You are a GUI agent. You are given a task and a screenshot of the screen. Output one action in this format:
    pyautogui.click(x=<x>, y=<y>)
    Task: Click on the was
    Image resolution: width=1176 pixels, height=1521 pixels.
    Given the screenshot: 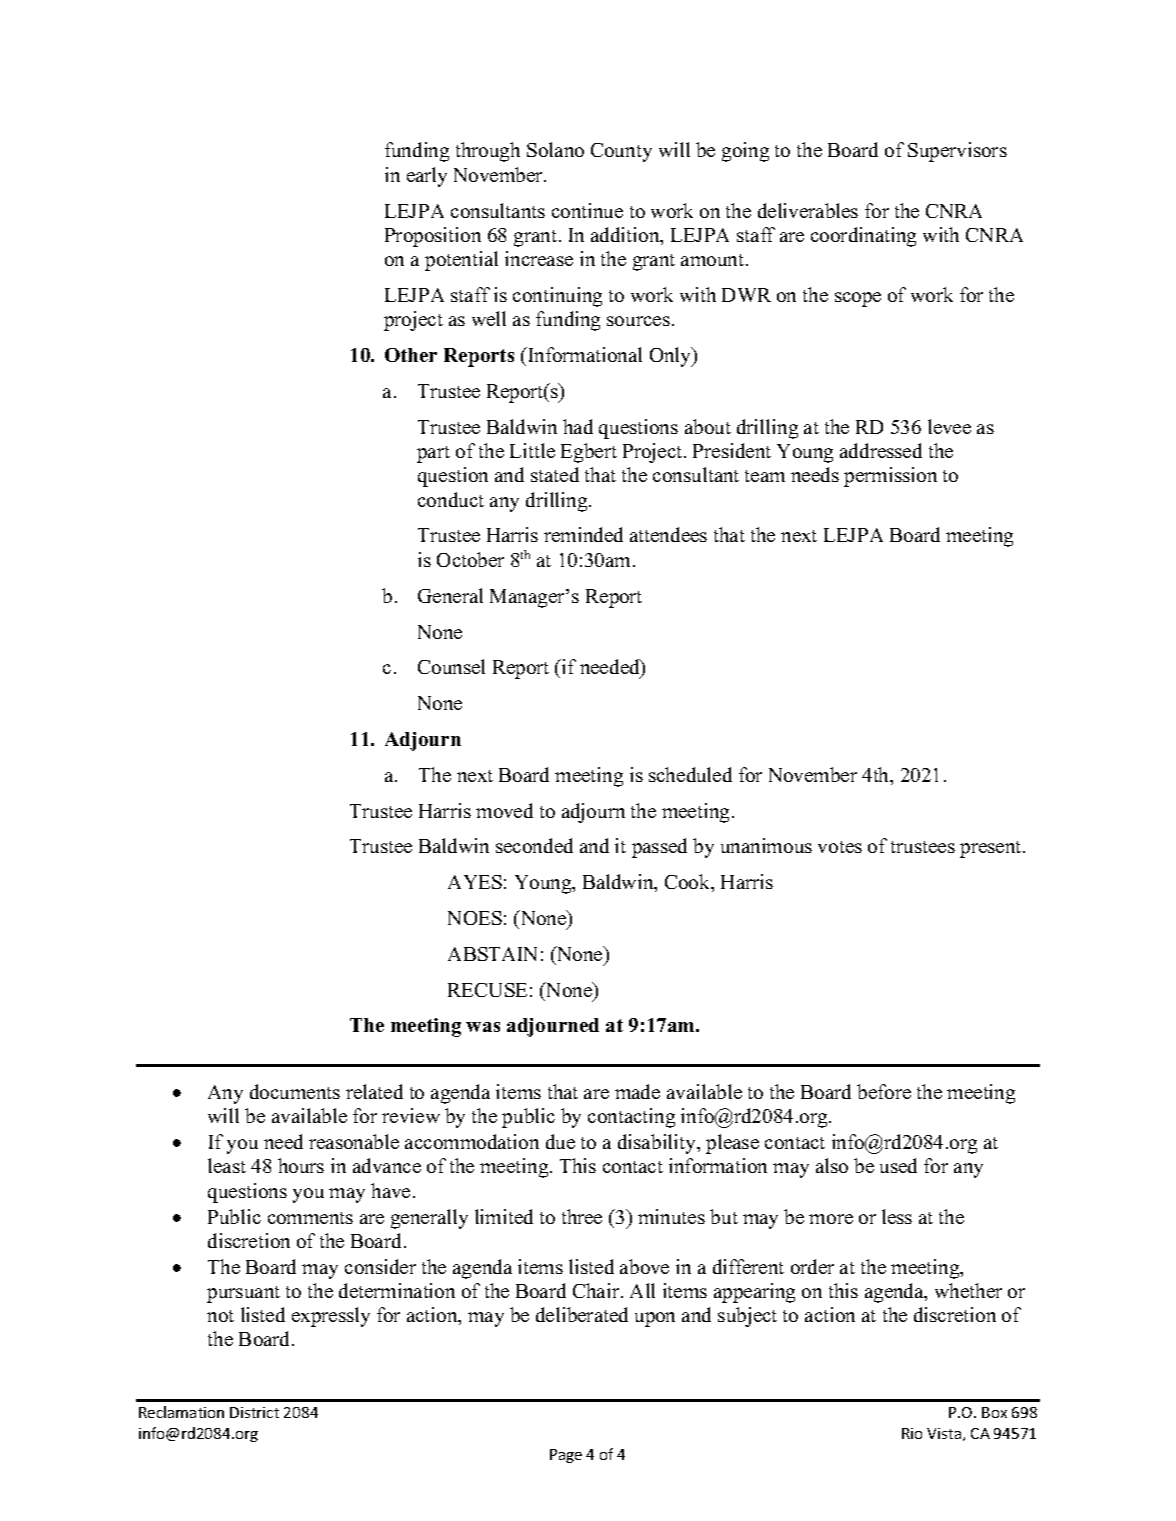 What is the action you would take?
    pyautogui.click(x=483, y=1027)
